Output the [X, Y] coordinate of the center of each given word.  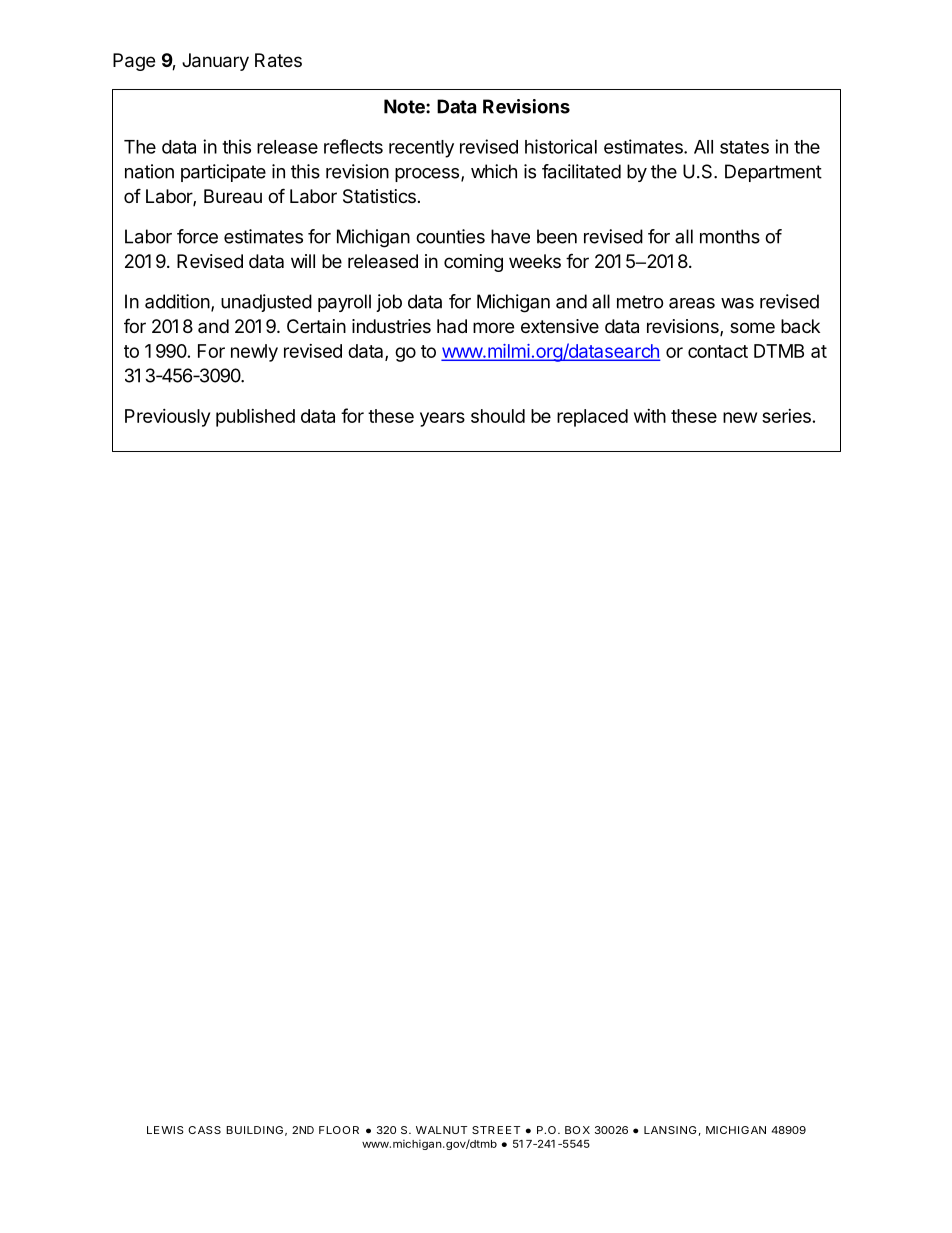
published [255, 418]
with [650, 416]
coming [473, 263]
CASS [204, 1130]
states [744, 147]
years [442, 419]
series [786, 416]
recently [421, 149]
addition [177, 301]
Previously [167, 418]
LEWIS [165, 1130]
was [737, 303]
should [498, 416]
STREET [496, 1130]
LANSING [670, 1130]
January [215, 62]
